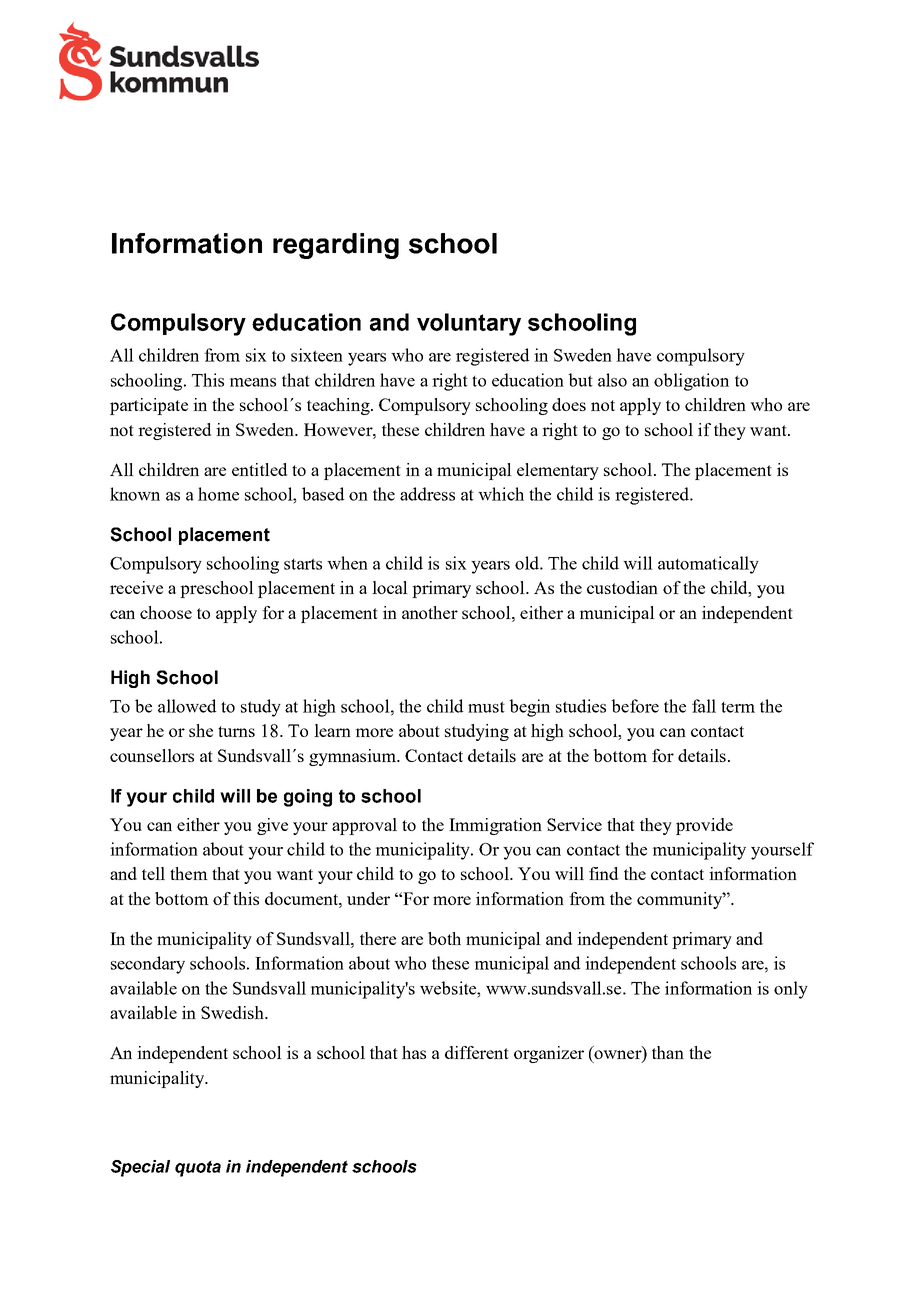  I want to click on quota, so click(198, 1168).
